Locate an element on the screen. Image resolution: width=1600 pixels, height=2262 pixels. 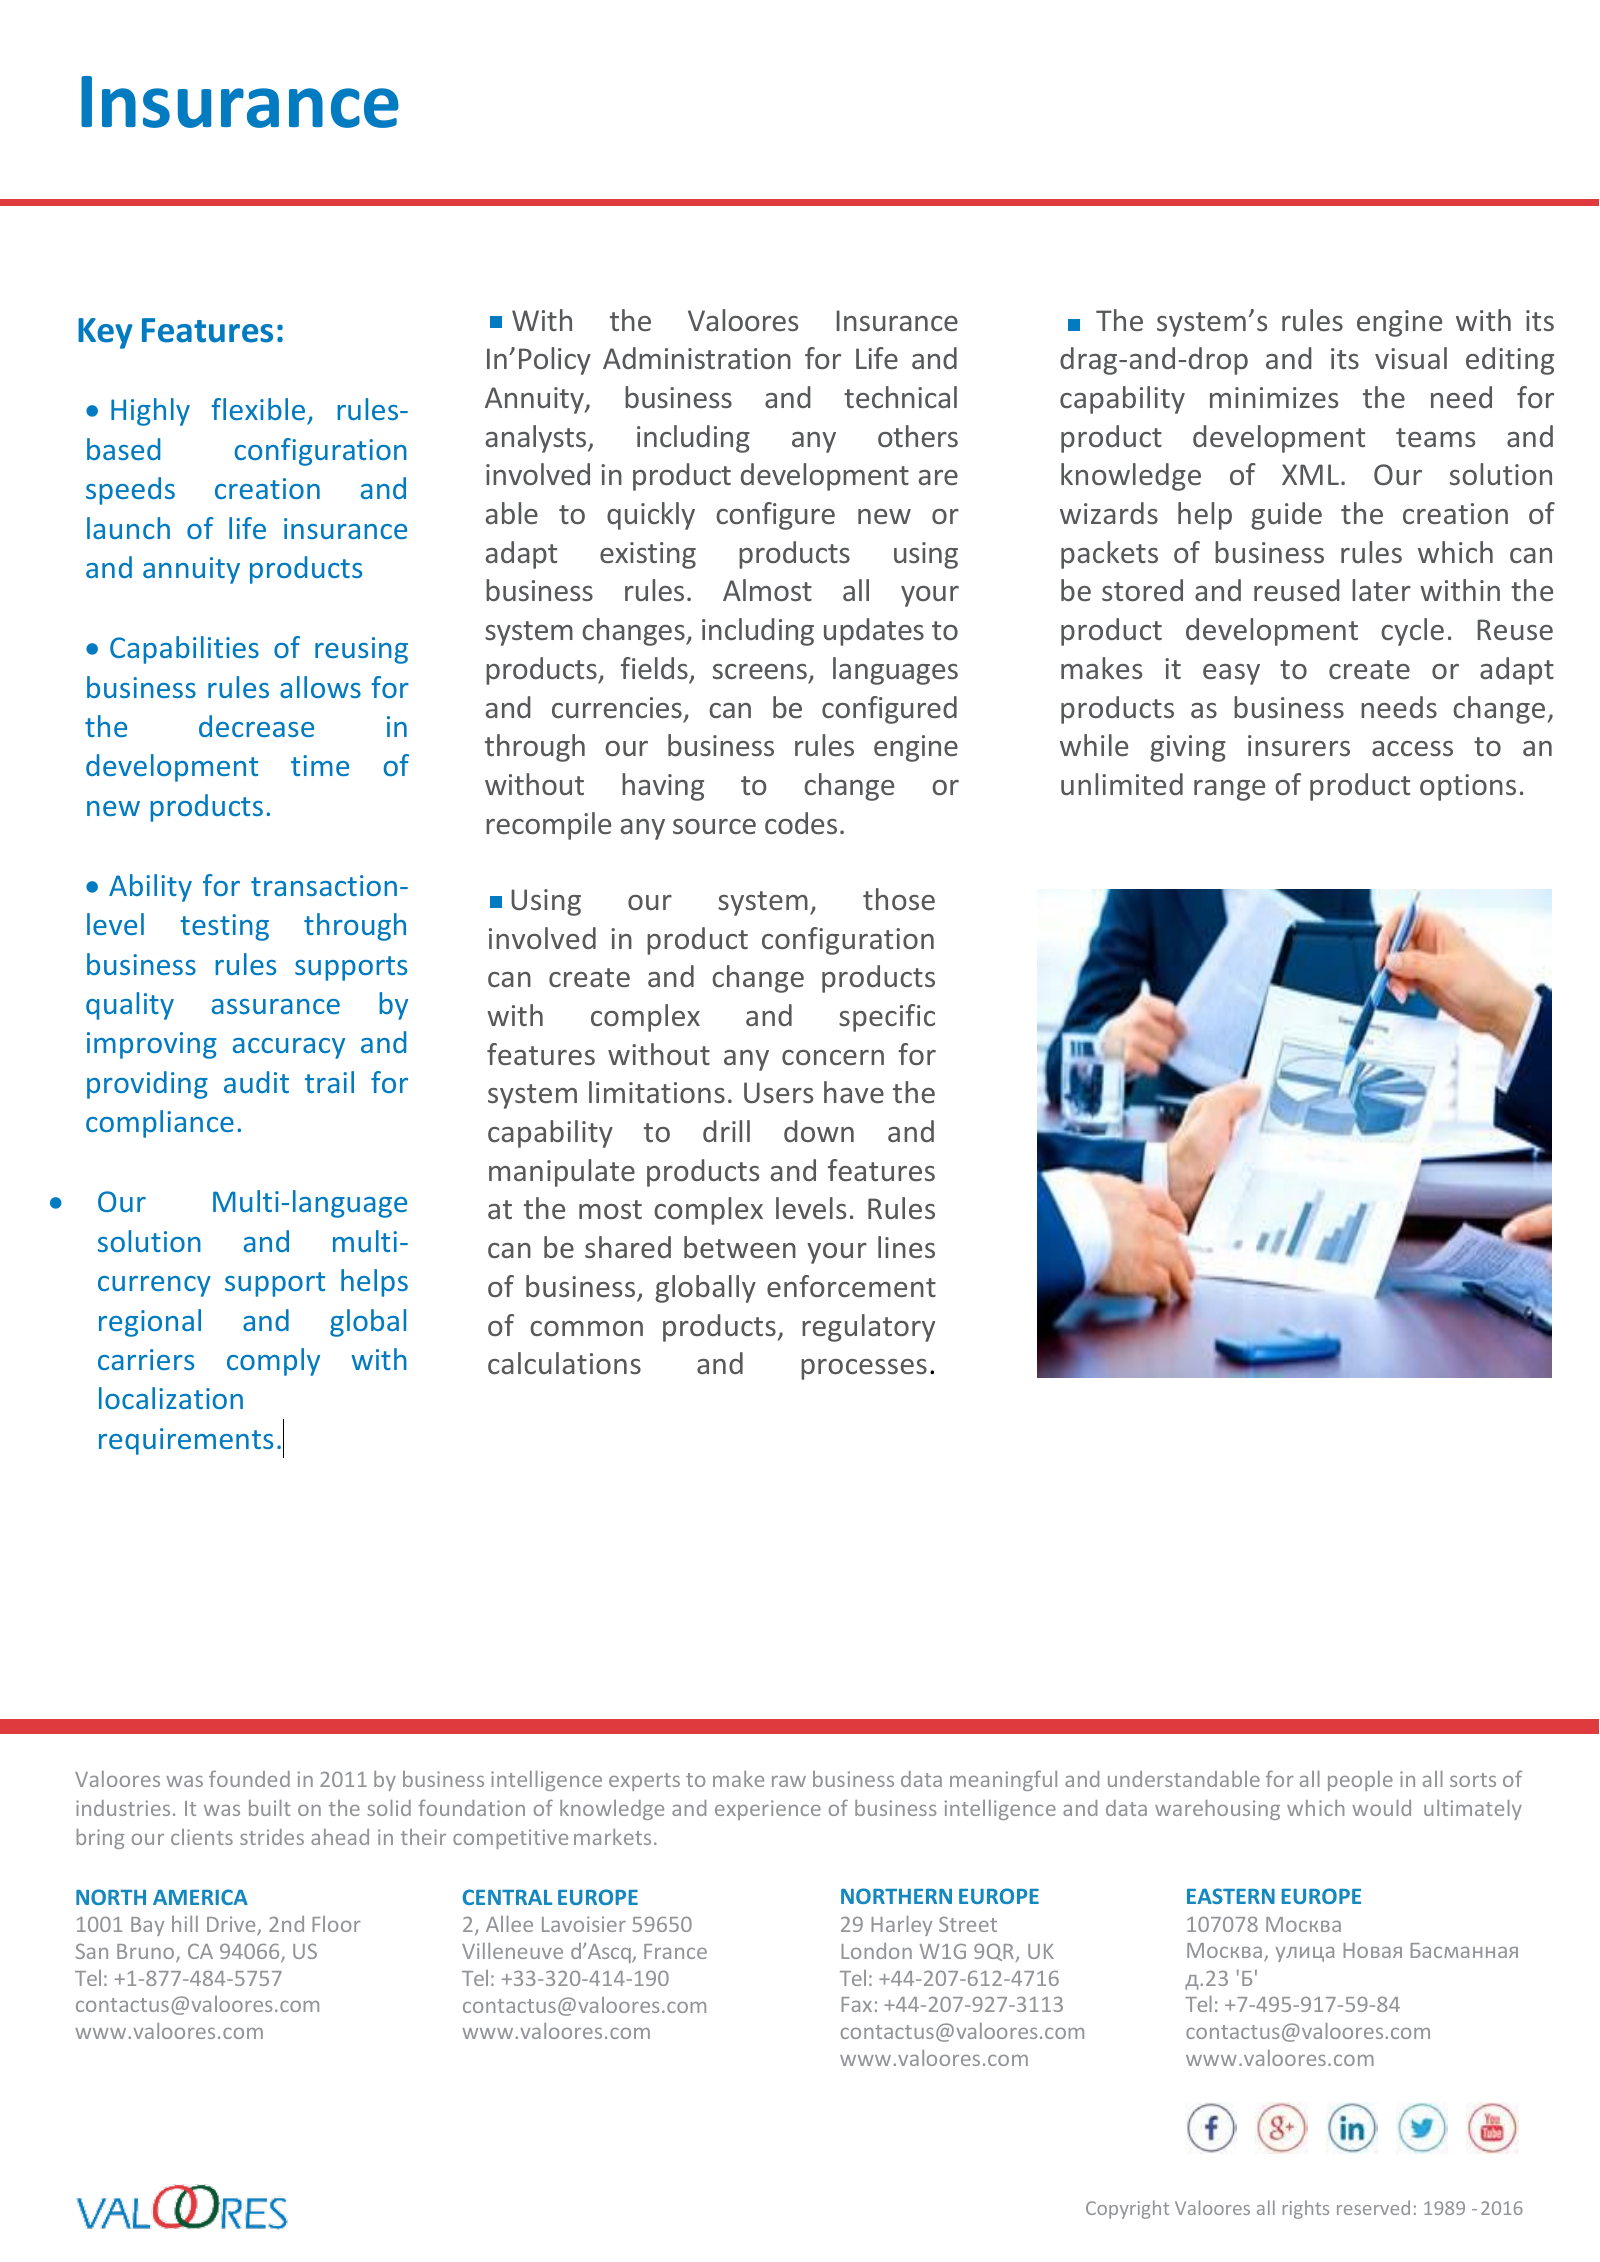
flexible is located at coordinates (258, 409).
